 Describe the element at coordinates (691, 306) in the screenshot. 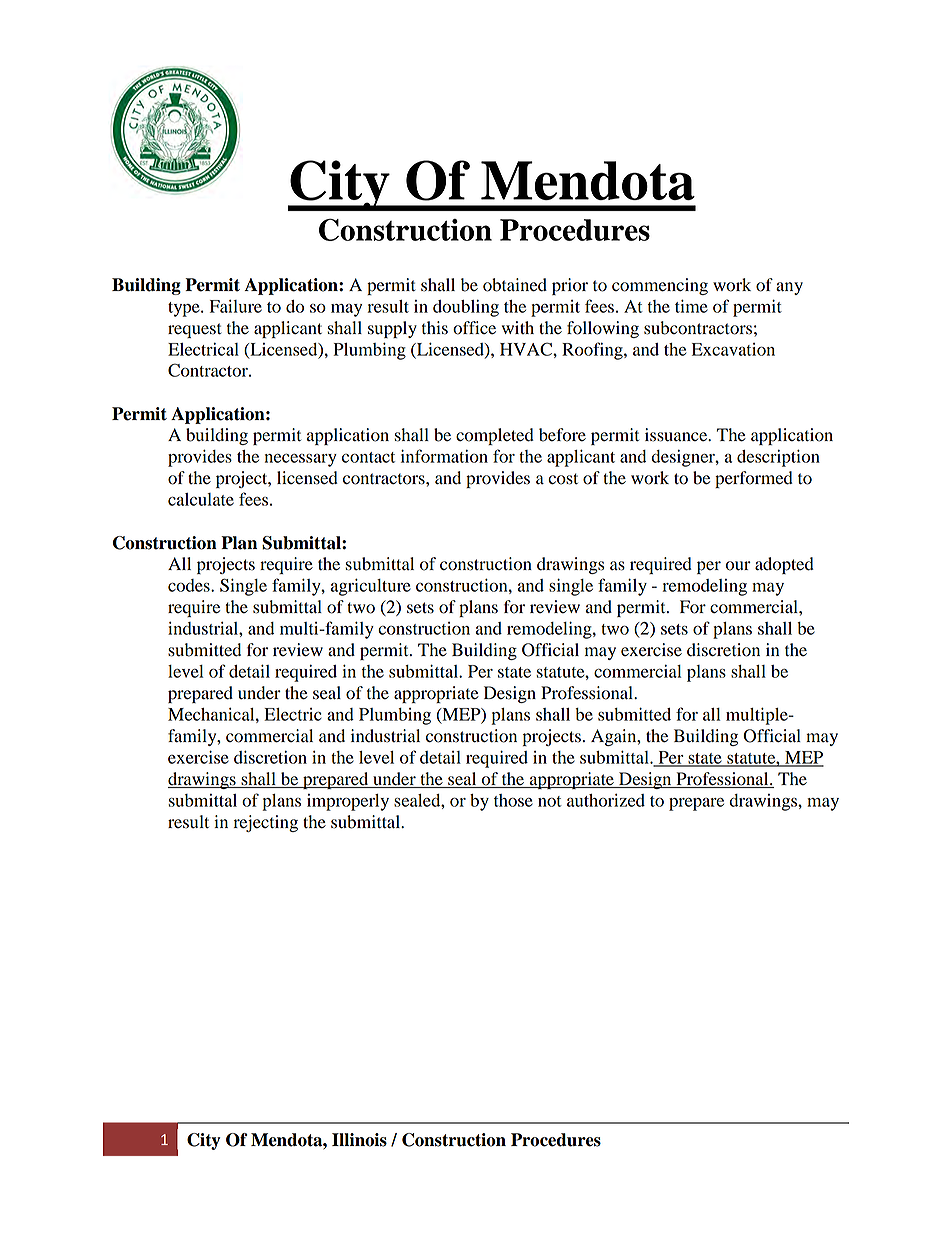

I see `time` at that location.
